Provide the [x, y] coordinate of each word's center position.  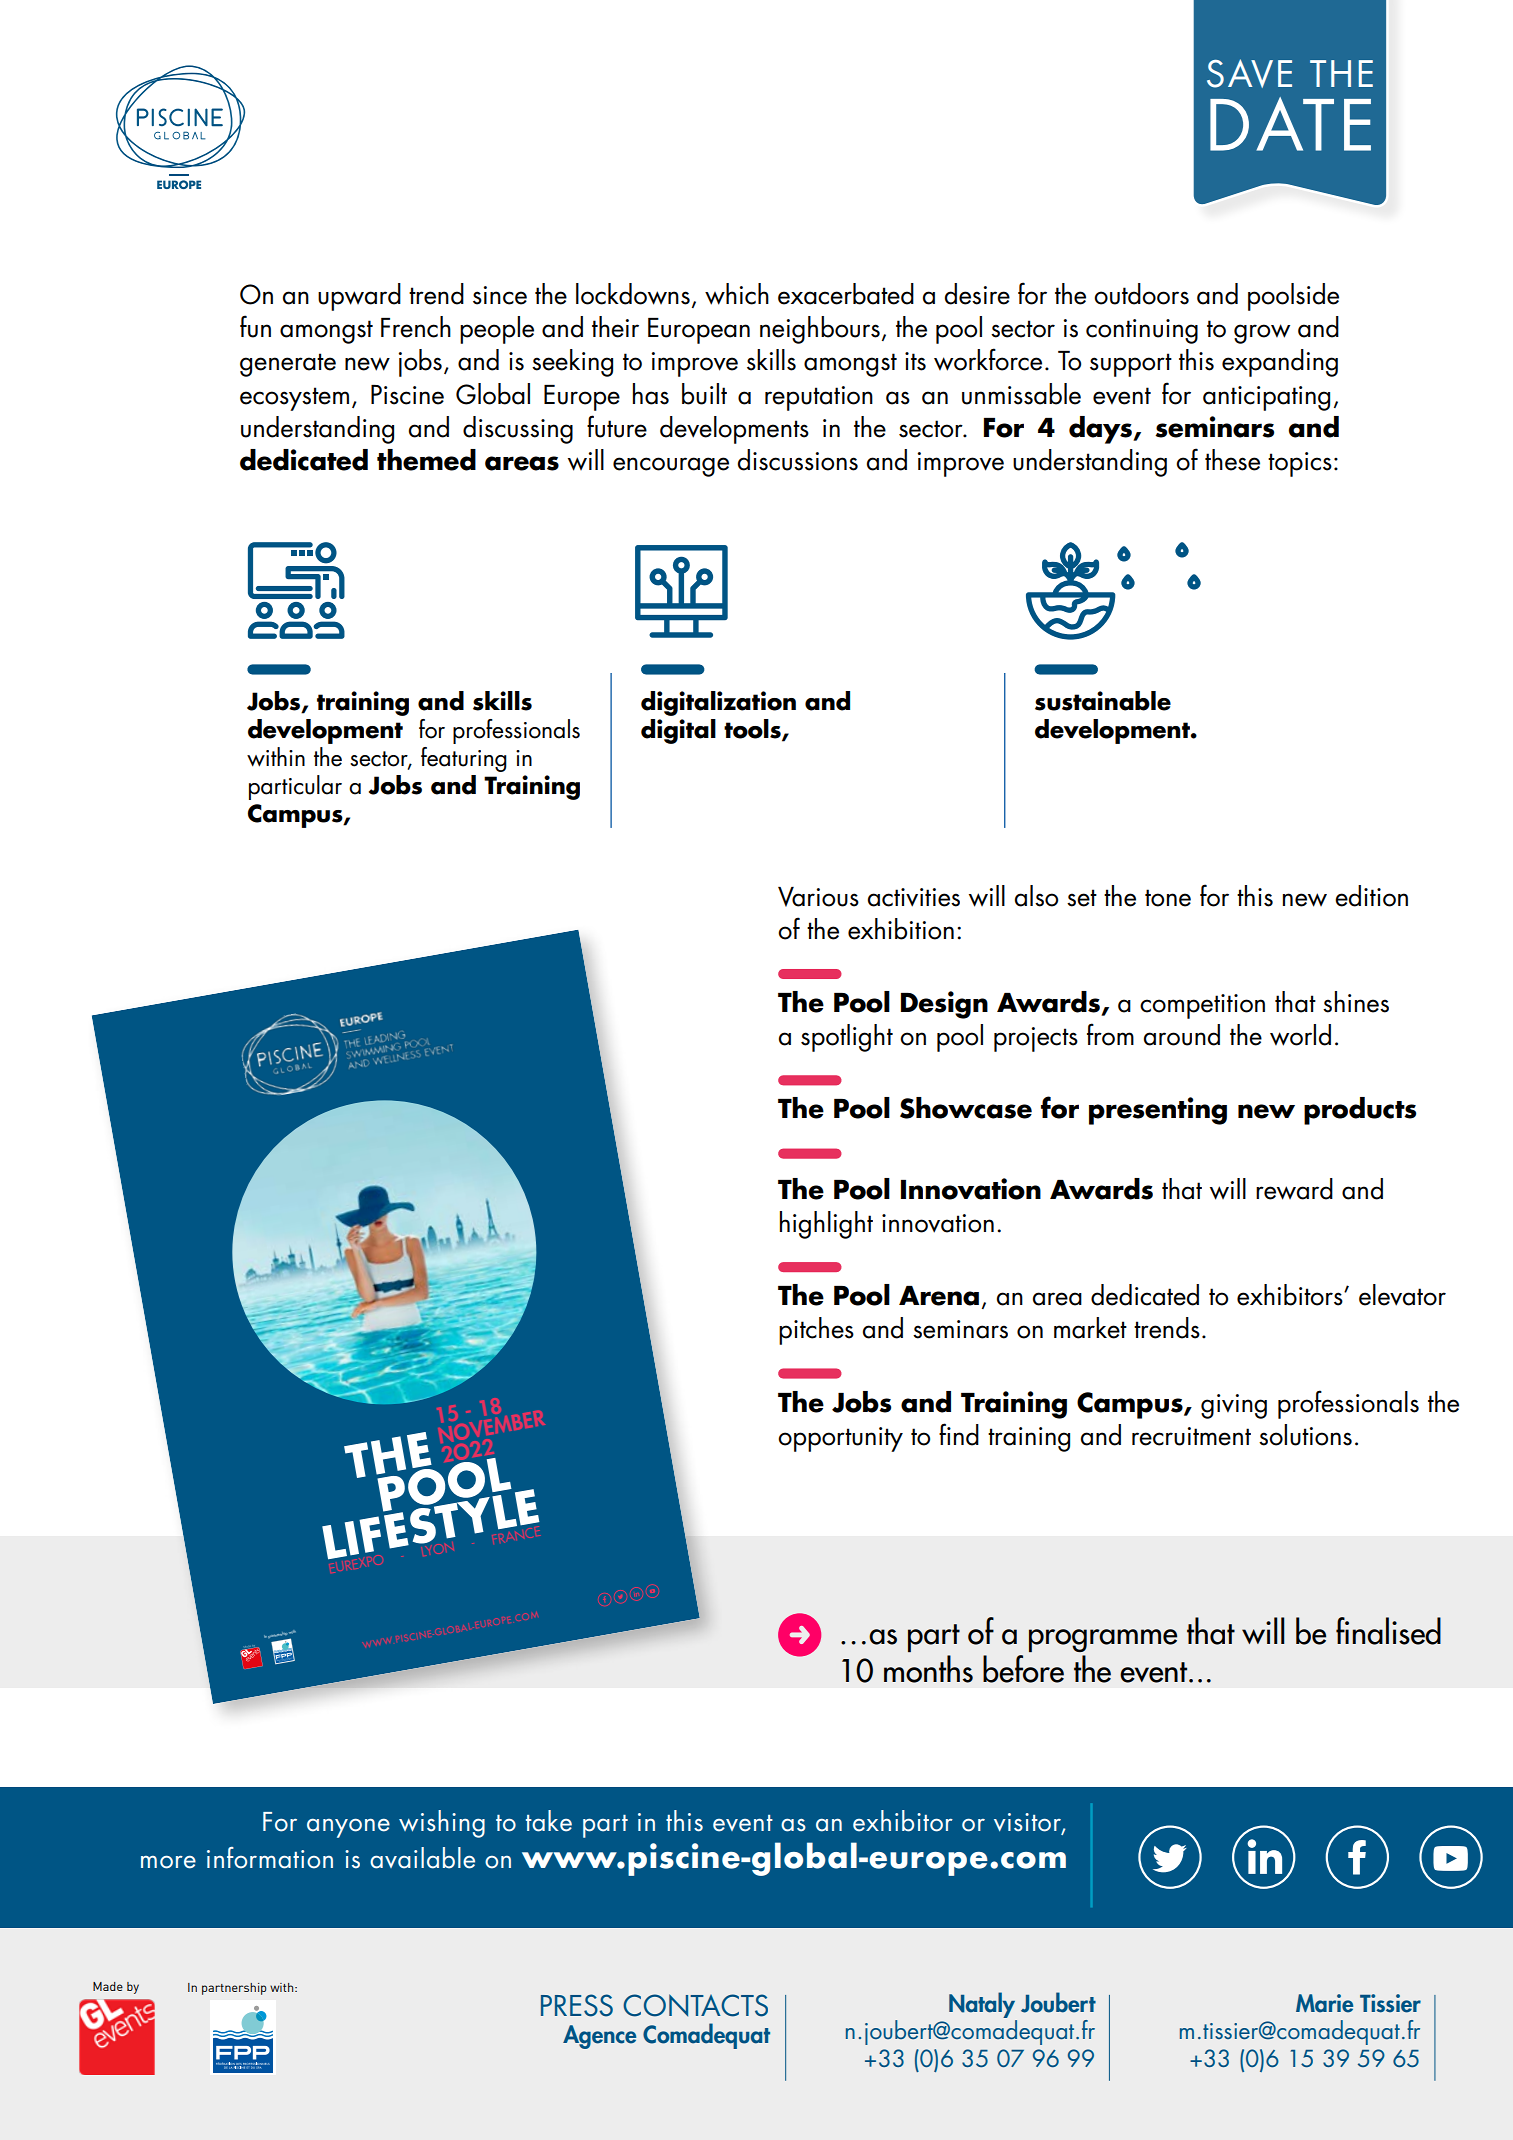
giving [1234, 1406]
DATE [1290, 124]
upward [359, 297]
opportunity [840, 1439]
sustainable [1103, 701]
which [737, 294]
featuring [464, 759]
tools [753, 730]
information [270, 1858]
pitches [816, 1331]
